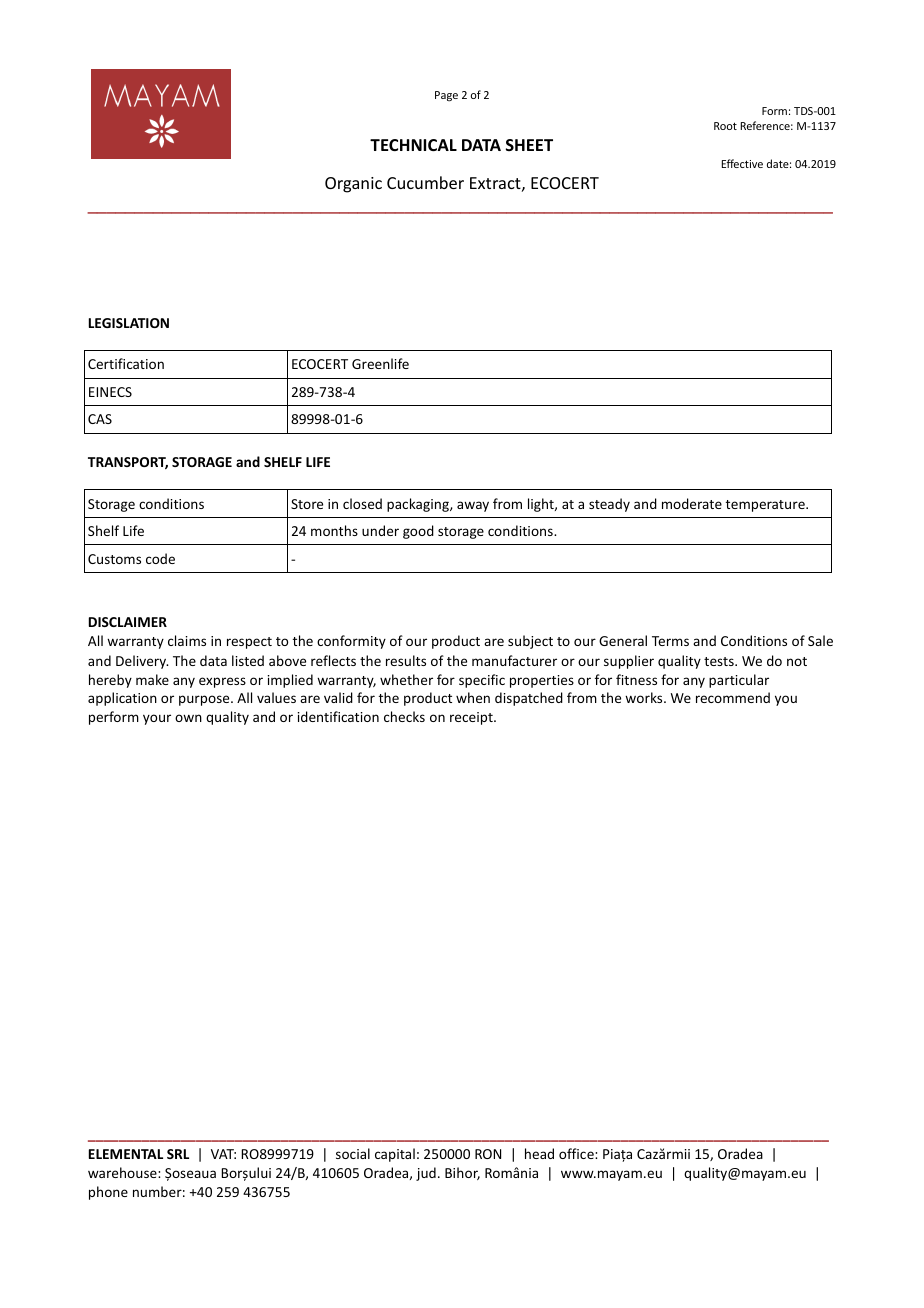 This screenshot has height=1308, width=924. Describe the element at coordinates (353, 185) in the screenshot. I see `Organic` at that location.
